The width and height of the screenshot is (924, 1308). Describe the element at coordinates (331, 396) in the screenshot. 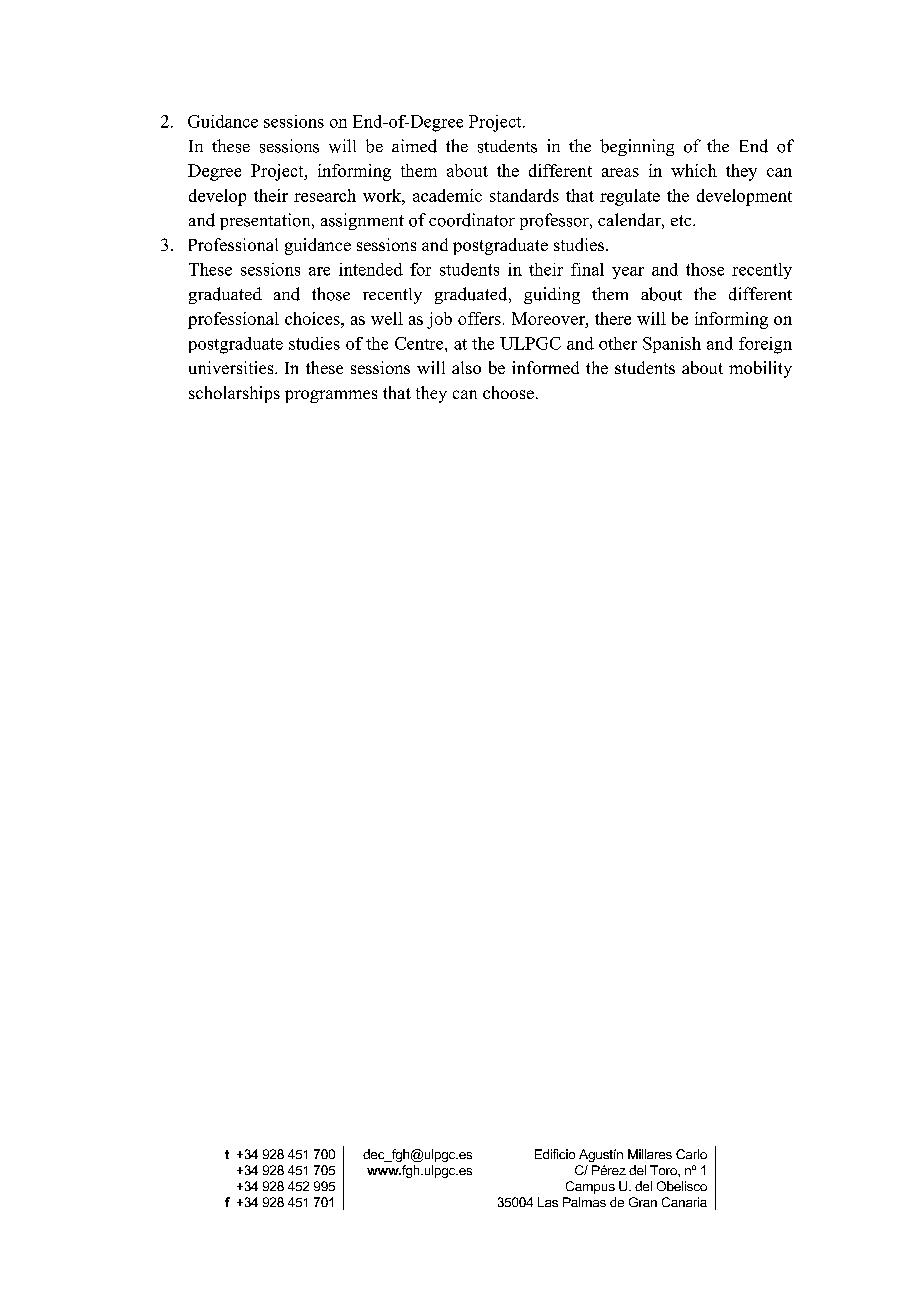

I see `programmes` at that location.
